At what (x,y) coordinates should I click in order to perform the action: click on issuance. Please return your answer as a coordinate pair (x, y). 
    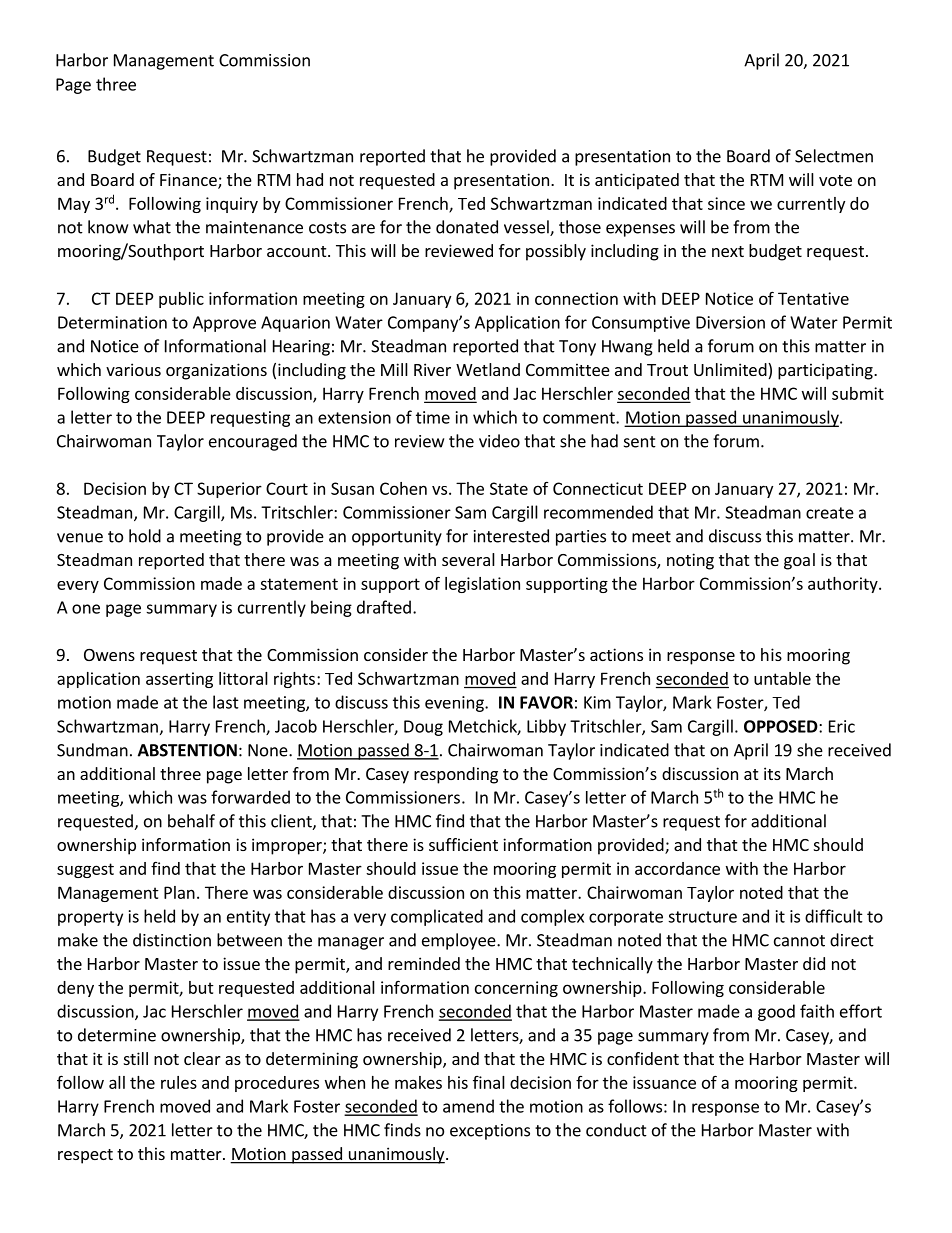
    Looking at the image, I should click on (664, 1082).
